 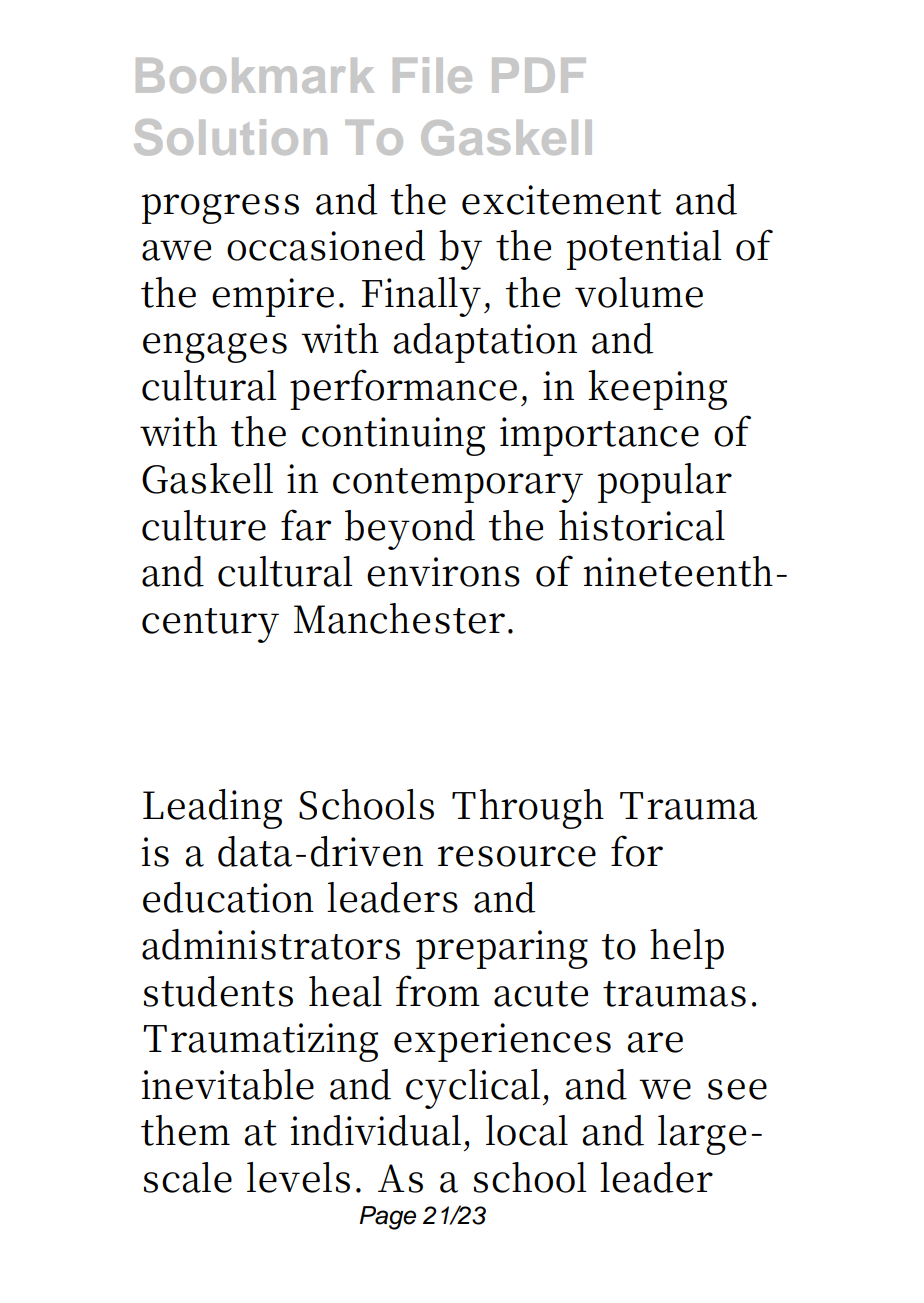 I want to click on popular, so click(x=664, y=483).
